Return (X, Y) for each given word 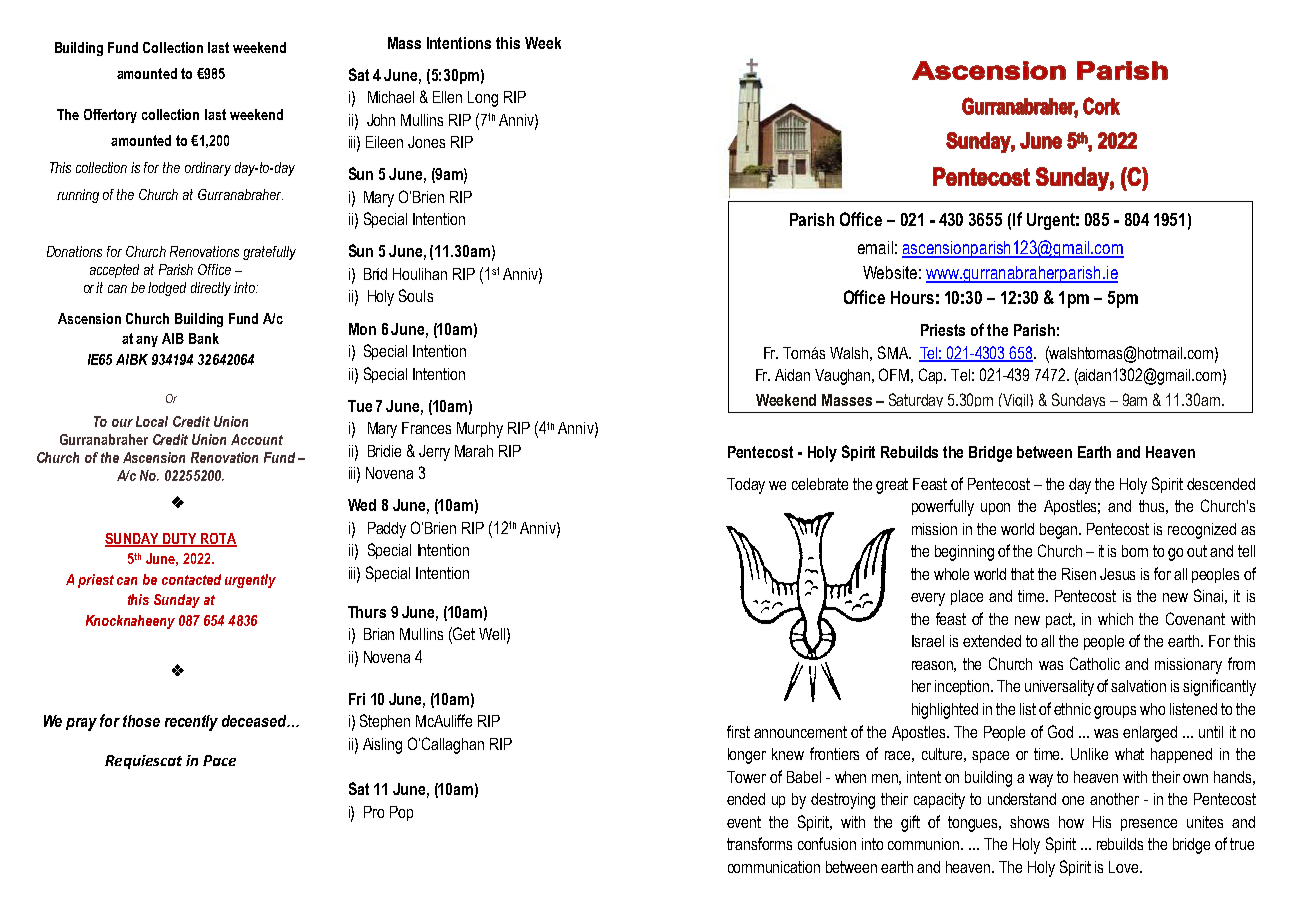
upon (995, 509)
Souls (416, 295)
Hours (912, 297)
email (875, 247)
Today (746, 486)
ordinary (208, 169)
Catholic (1095, 663)
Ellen (447, 97)
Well (492, 634)
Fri (357, 699)
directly (211, 289)
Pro (374, 812)
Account (257, 439)
